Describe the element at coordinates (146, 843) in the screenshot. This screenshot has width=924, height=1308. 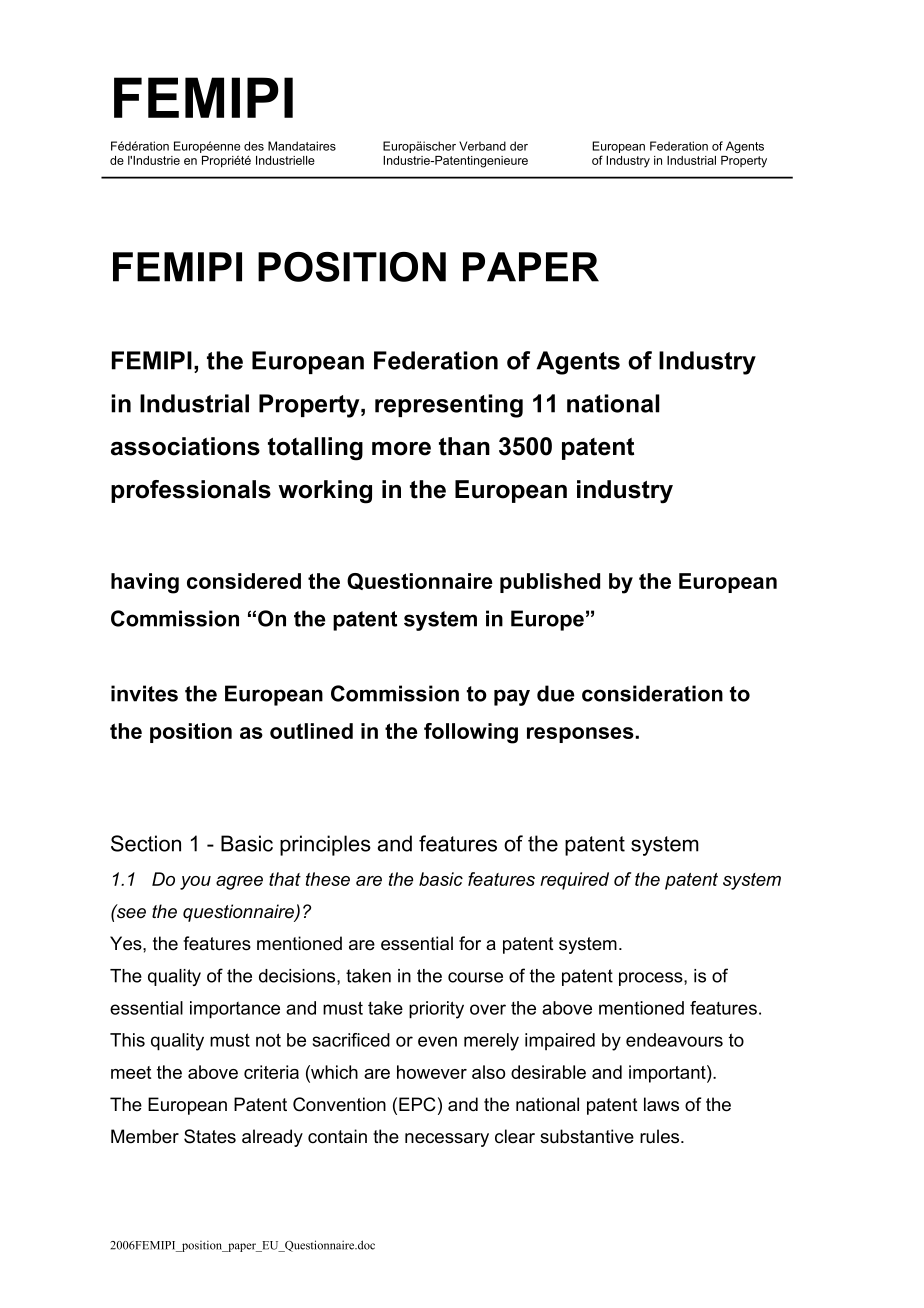
I see `Section` at that location.
